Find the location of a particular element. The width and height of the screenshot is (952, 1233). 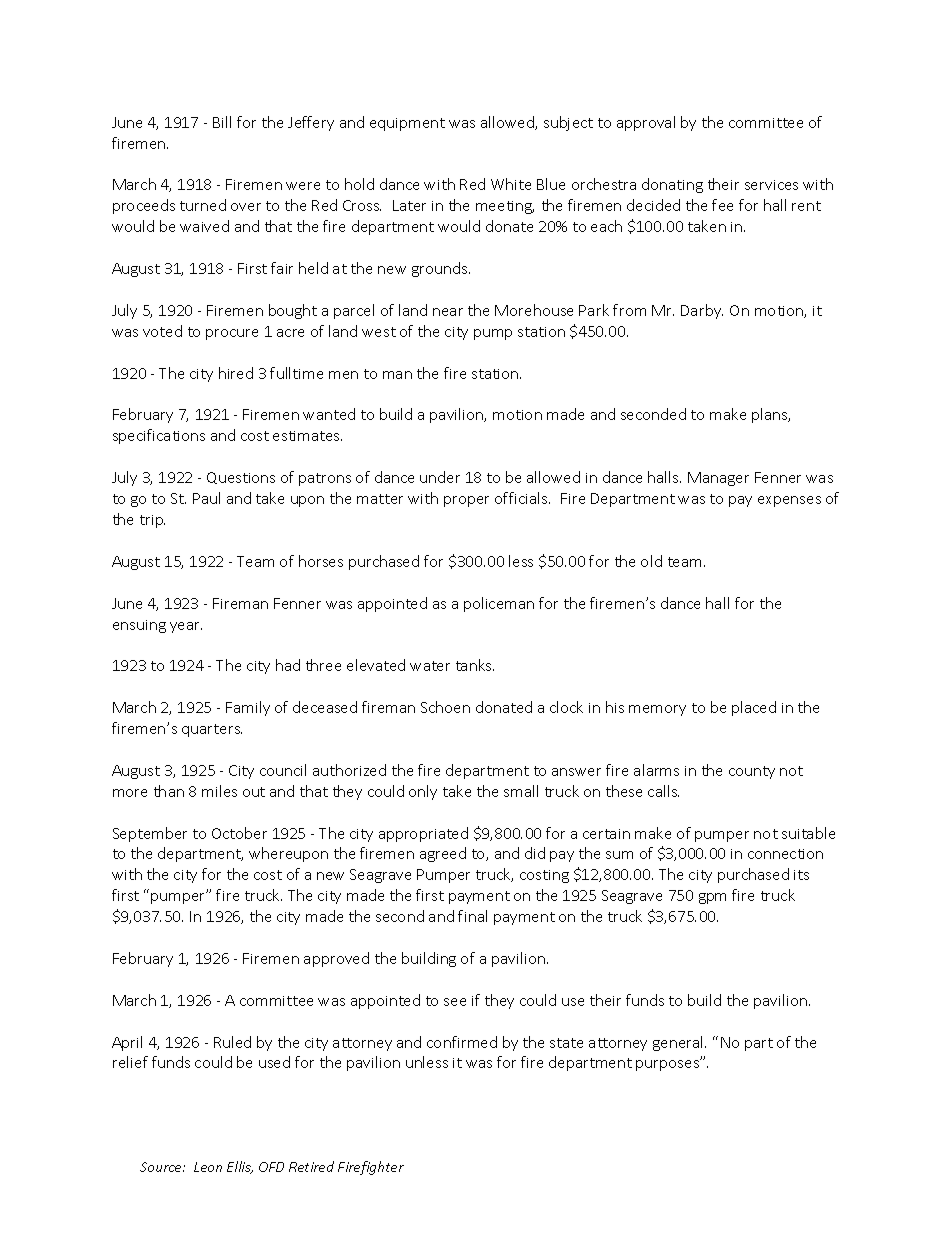

gpm is located at coordinates (712, 898).
